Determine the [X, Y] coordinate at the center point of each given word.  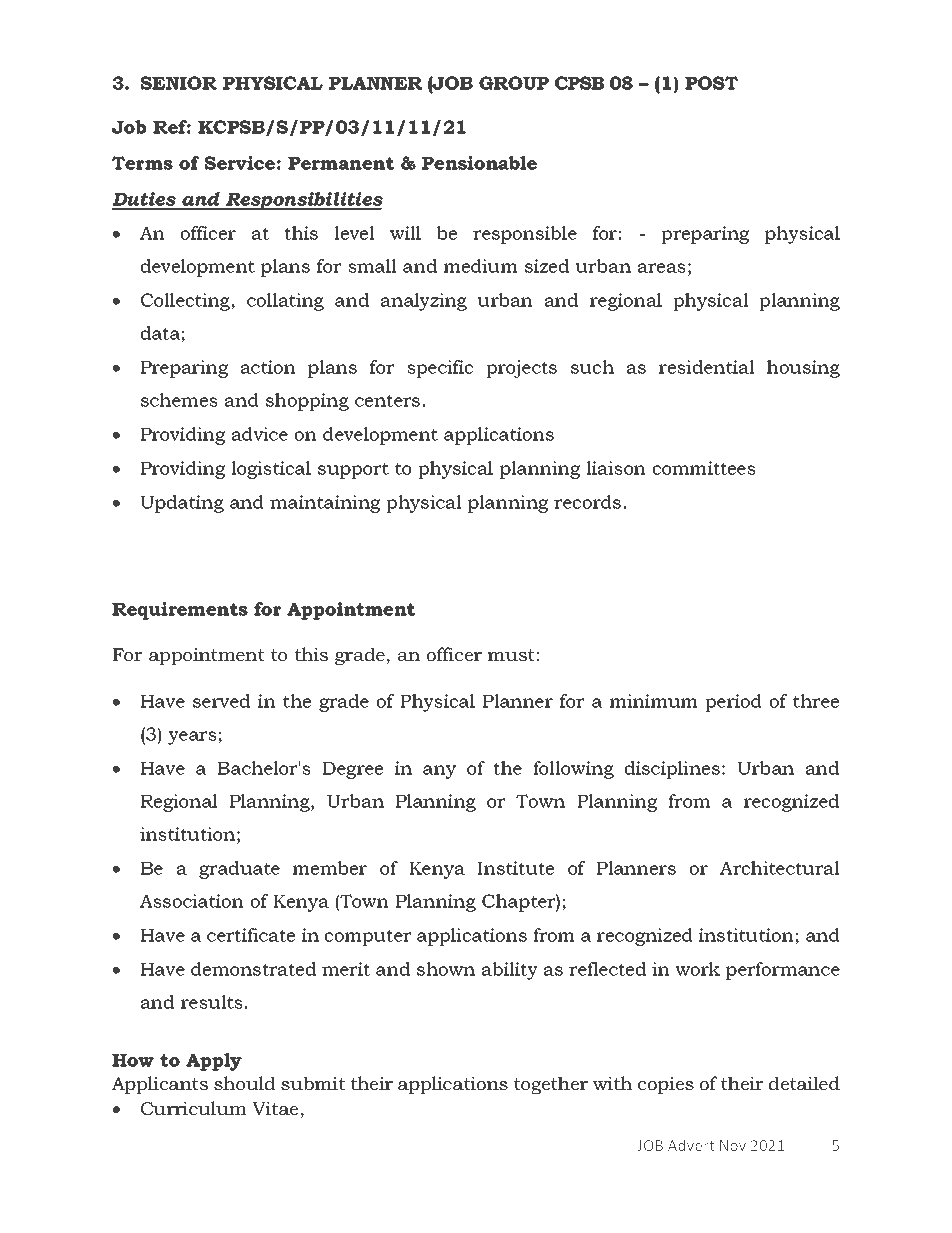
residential [707, 367]
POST [711, 83]
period [733, 703]
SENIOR [178, 83]
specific [440, 369]
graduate [239, 870]
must [511, 655]
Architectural [780, 868]
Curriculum [193, 1108]
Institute [515, 868]
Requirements [180, 611]
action [268, 367]
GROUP [514, 83]
